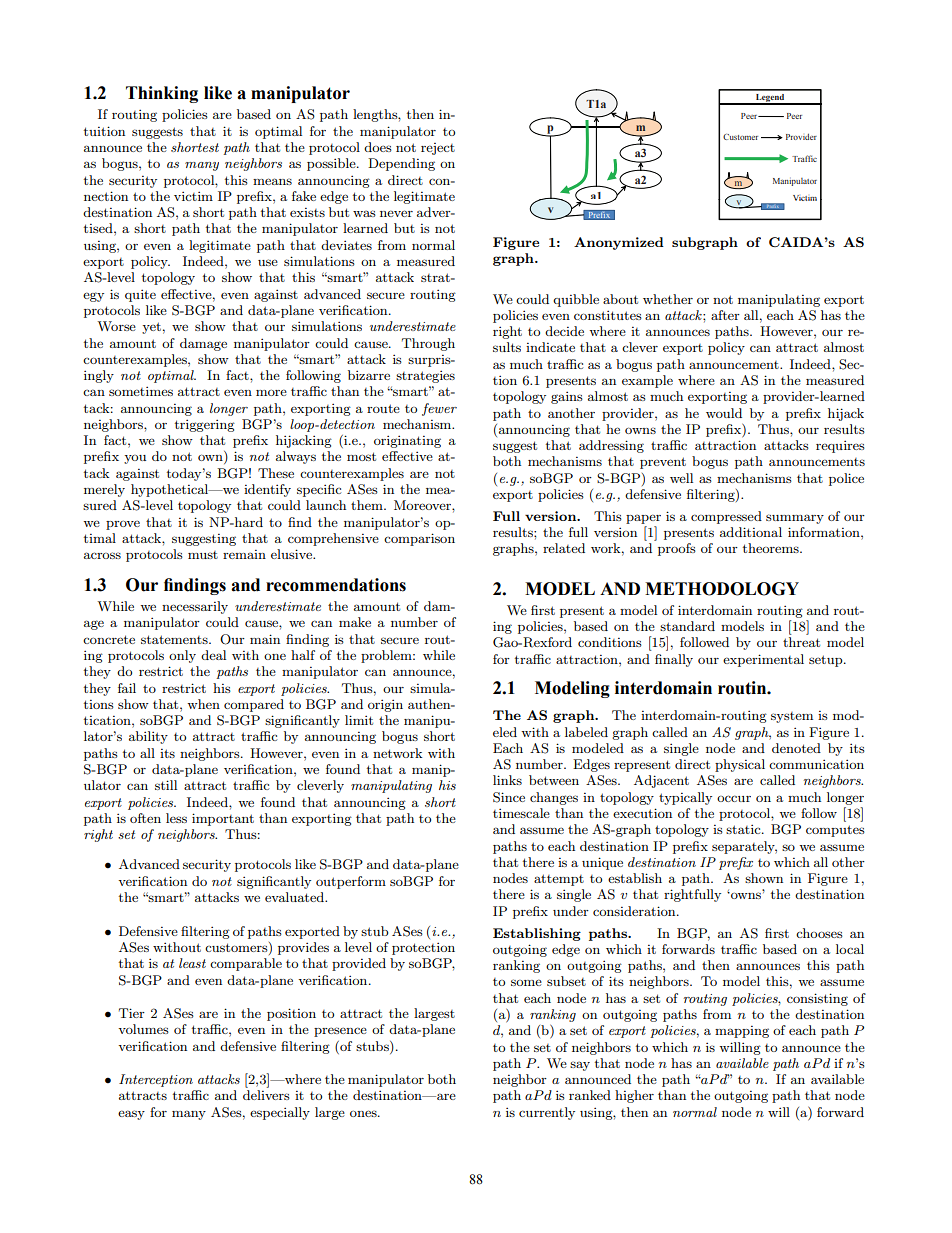 The height and width of the screenshot is (1233, 952). What do you see at coordinates (131, 1115) in the screenshot?
I see `easy` at bounding box center [131, 1115].
